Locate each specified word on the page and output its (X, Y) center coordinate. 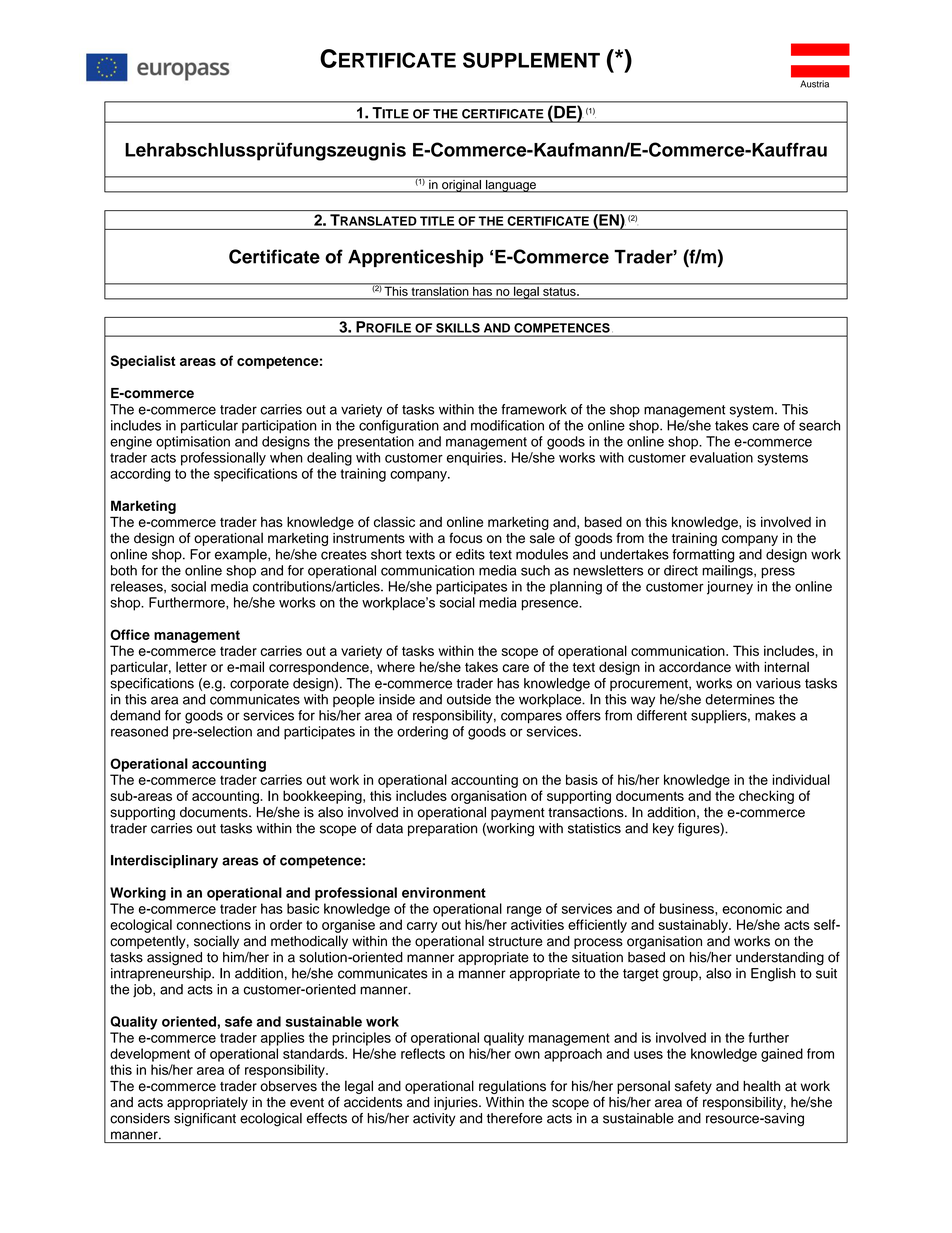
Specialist (143, 362)
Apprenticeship (415, 258)
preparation (442, 829)
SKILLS (458, 328)
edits (470, 554)
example (242, 555)
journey (730, 588)
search (819, 425)
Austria (814, 84)
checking (766, 797)
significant (205, 1120)
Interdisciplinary (164, 862)
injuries (457, 1103)
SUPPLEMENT (531, 60)
